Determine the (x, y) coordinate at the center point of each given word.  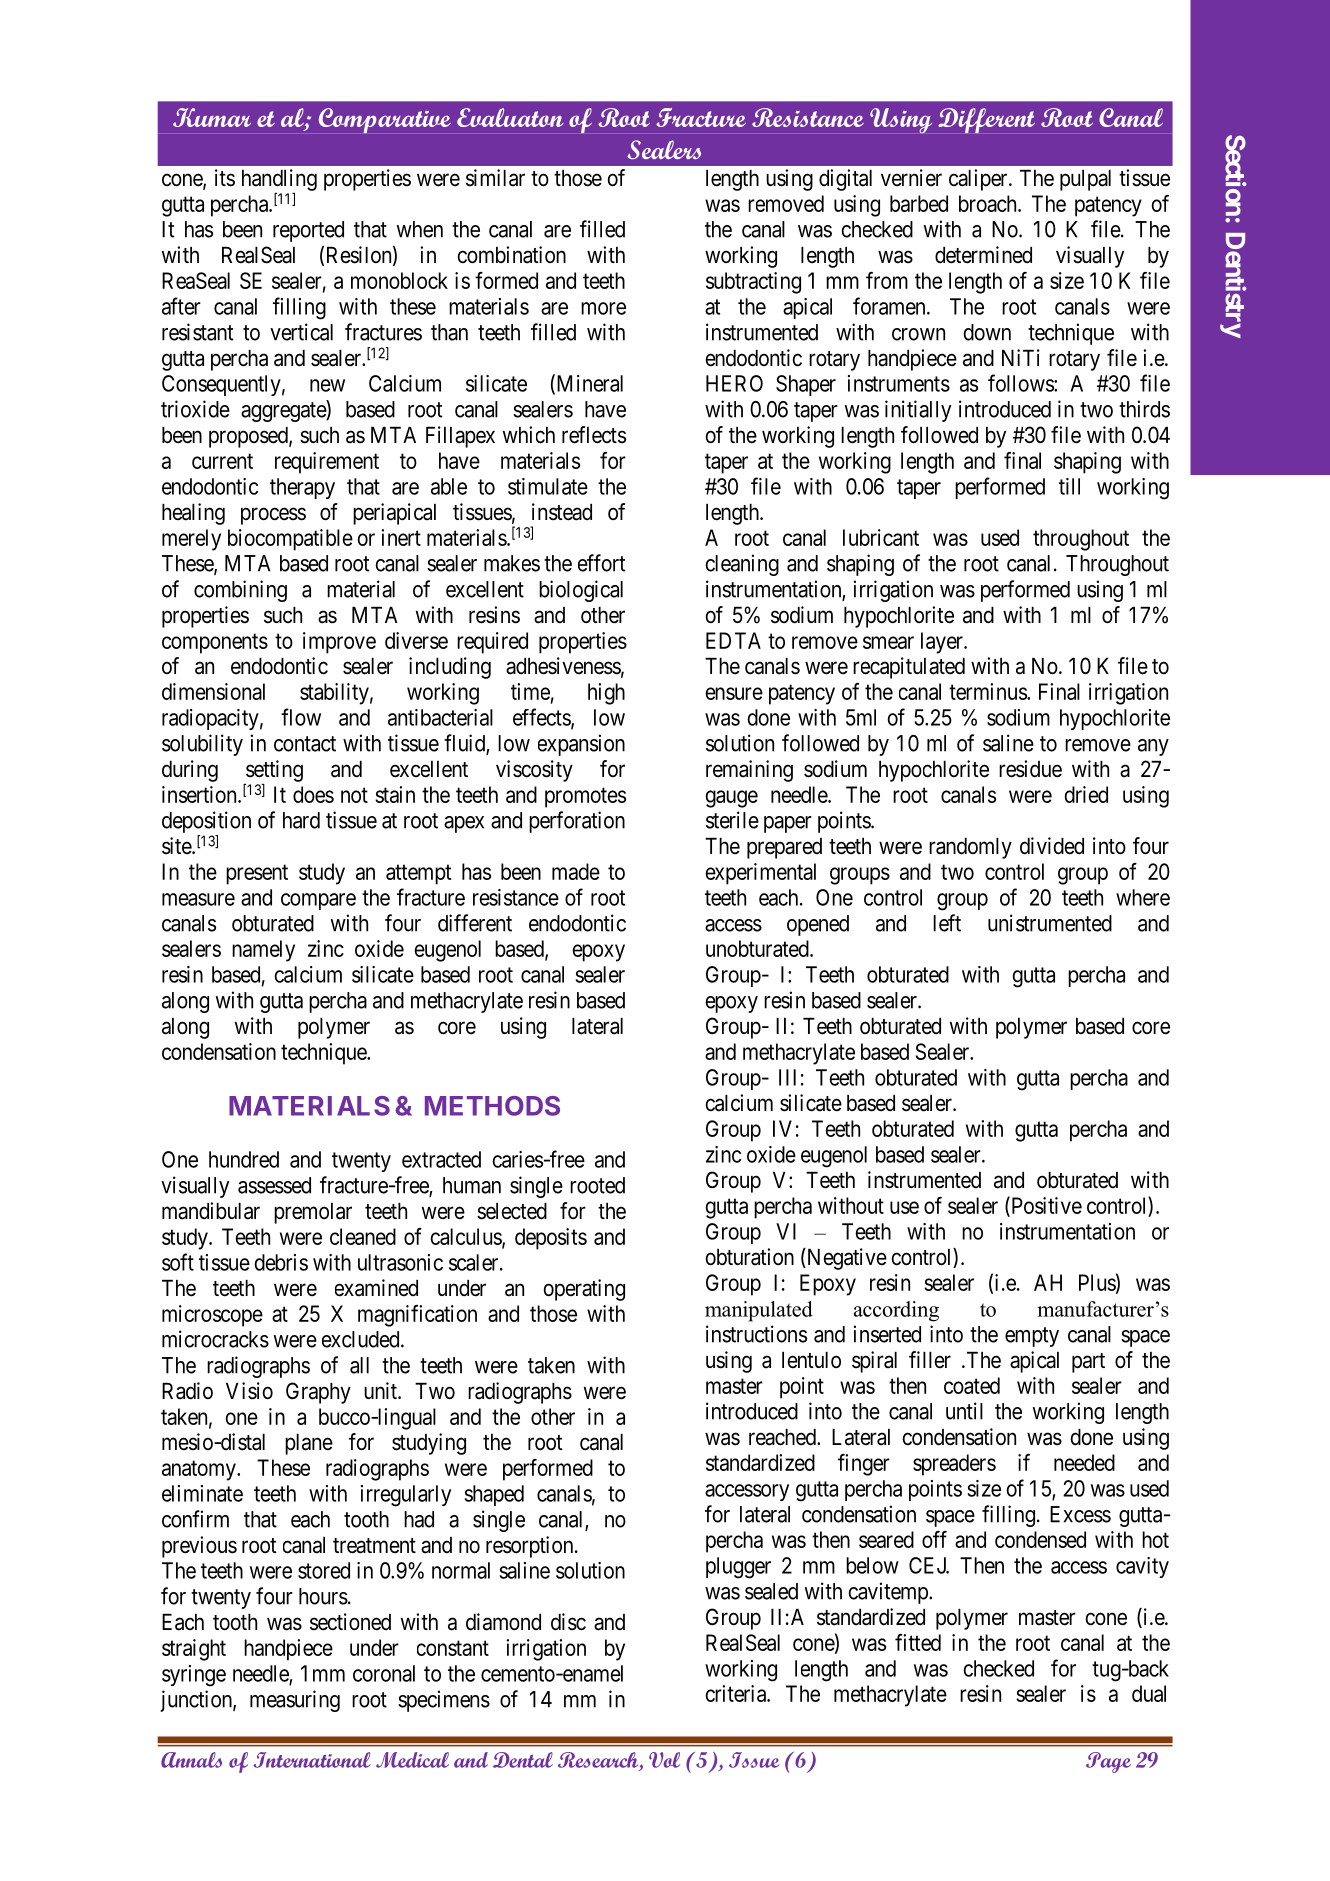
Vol (664, 1760)
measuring (295, 1701)
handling (279, 180)
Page (1108, 1762)
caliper (979, 180)
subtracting (753, 283)
